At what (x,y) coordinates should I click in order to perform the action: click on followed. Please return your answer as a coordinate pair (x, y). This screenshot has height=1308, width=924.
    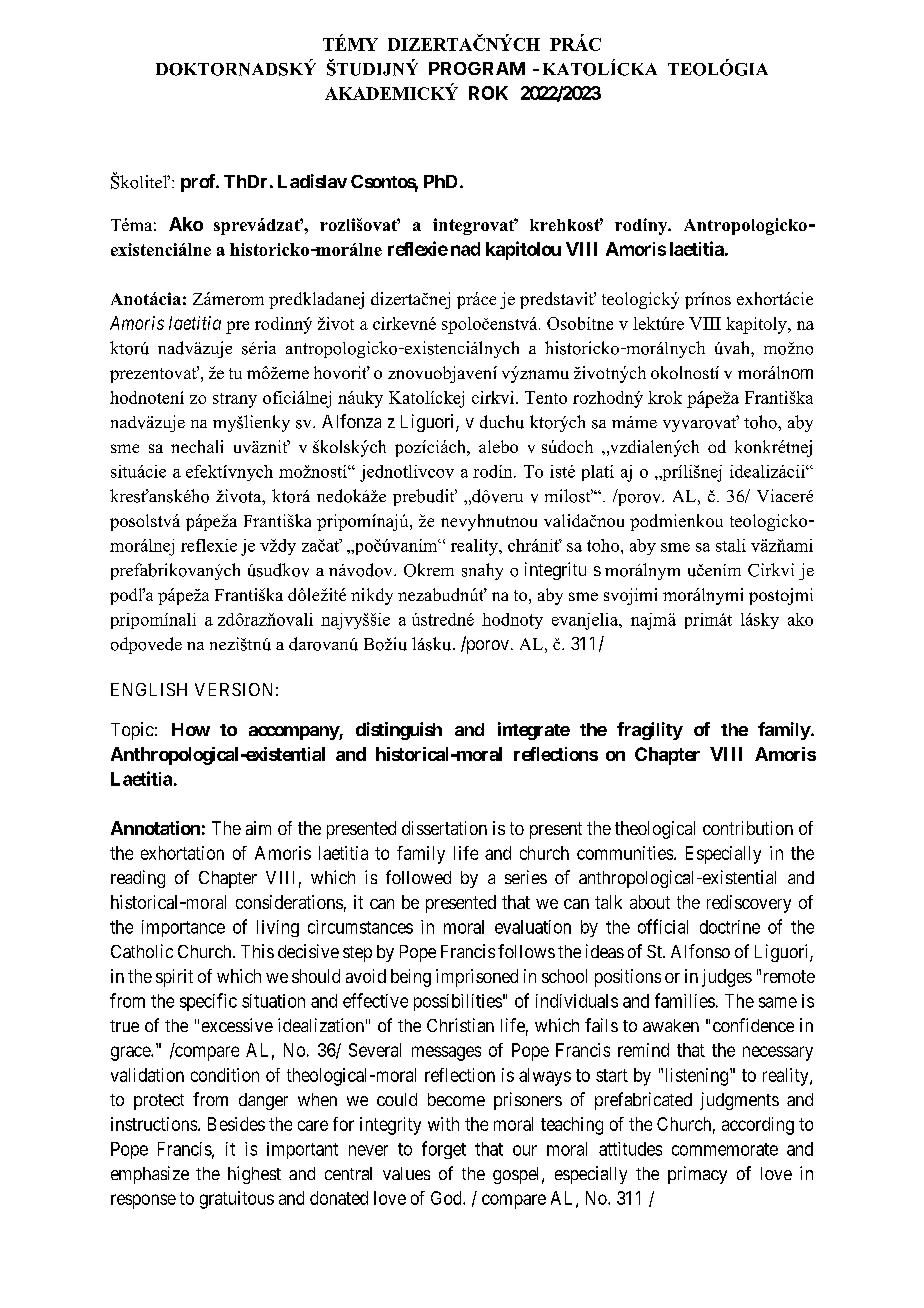
    Looking at the image, I should click on (418, 877).
